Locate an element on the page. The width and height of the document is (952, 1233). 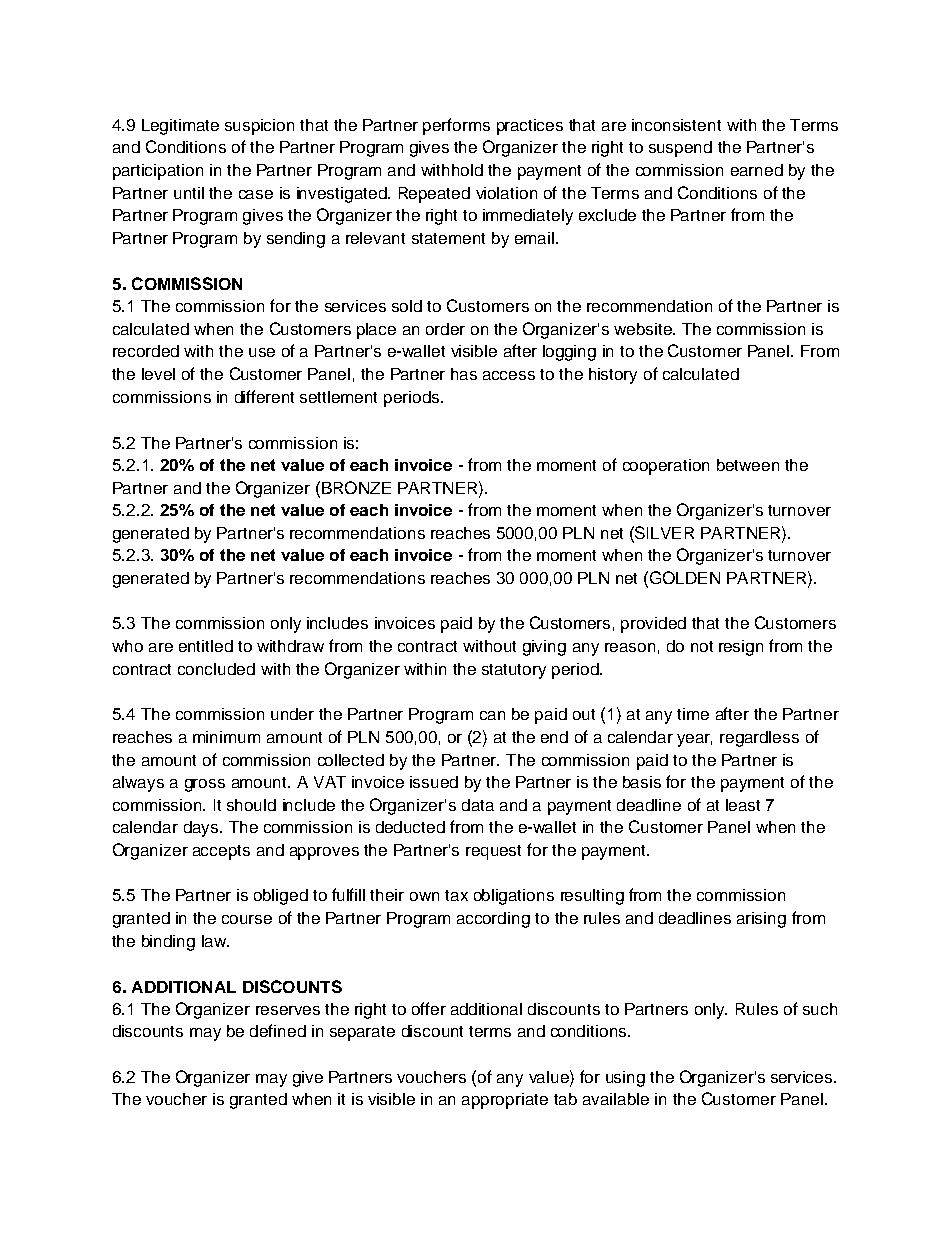
earned is located at coordinates (757, 170).
